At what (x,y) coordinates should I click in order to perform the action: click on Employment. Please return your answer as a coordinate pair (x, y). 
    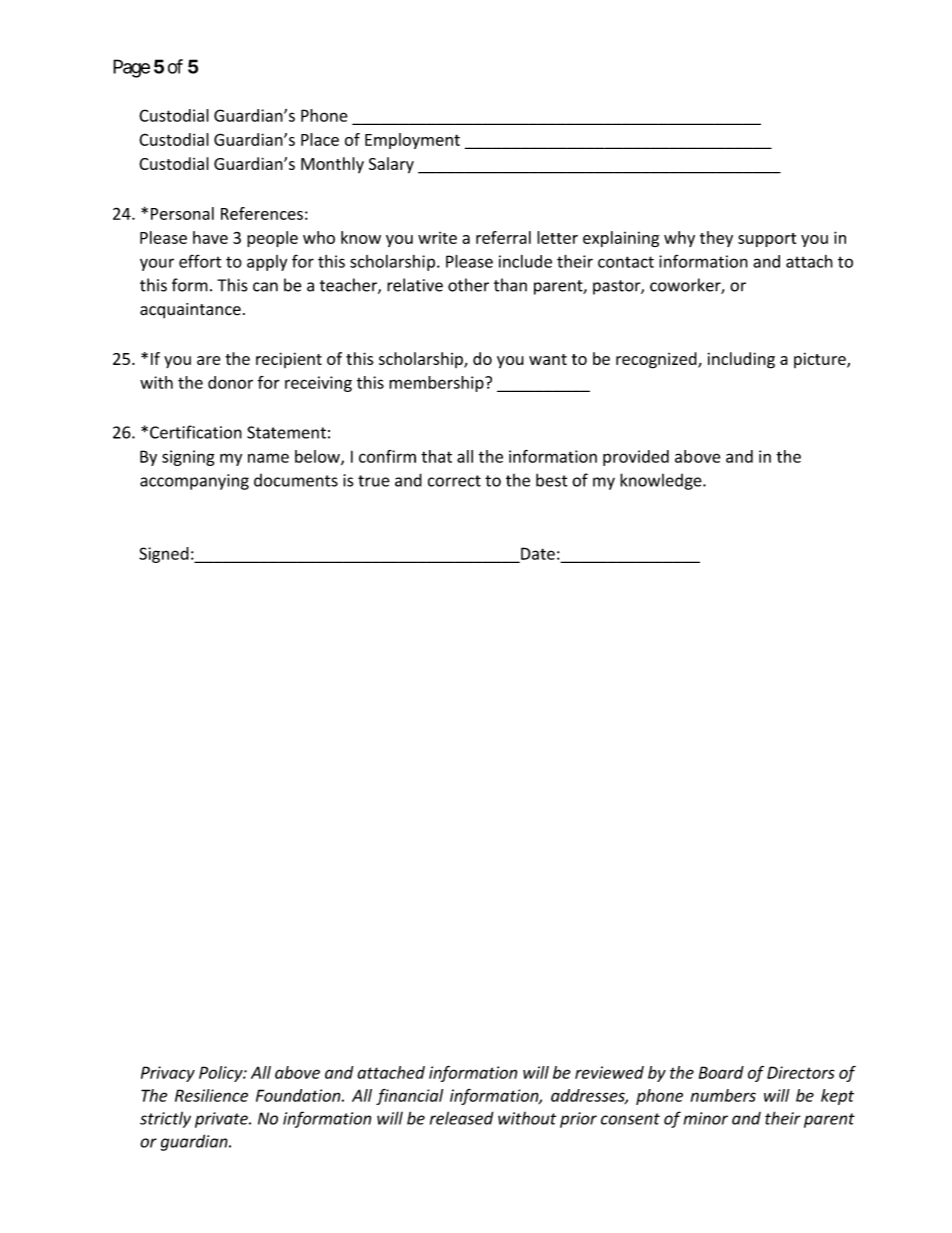
    Looking at the image, I should click on (412, 141).
